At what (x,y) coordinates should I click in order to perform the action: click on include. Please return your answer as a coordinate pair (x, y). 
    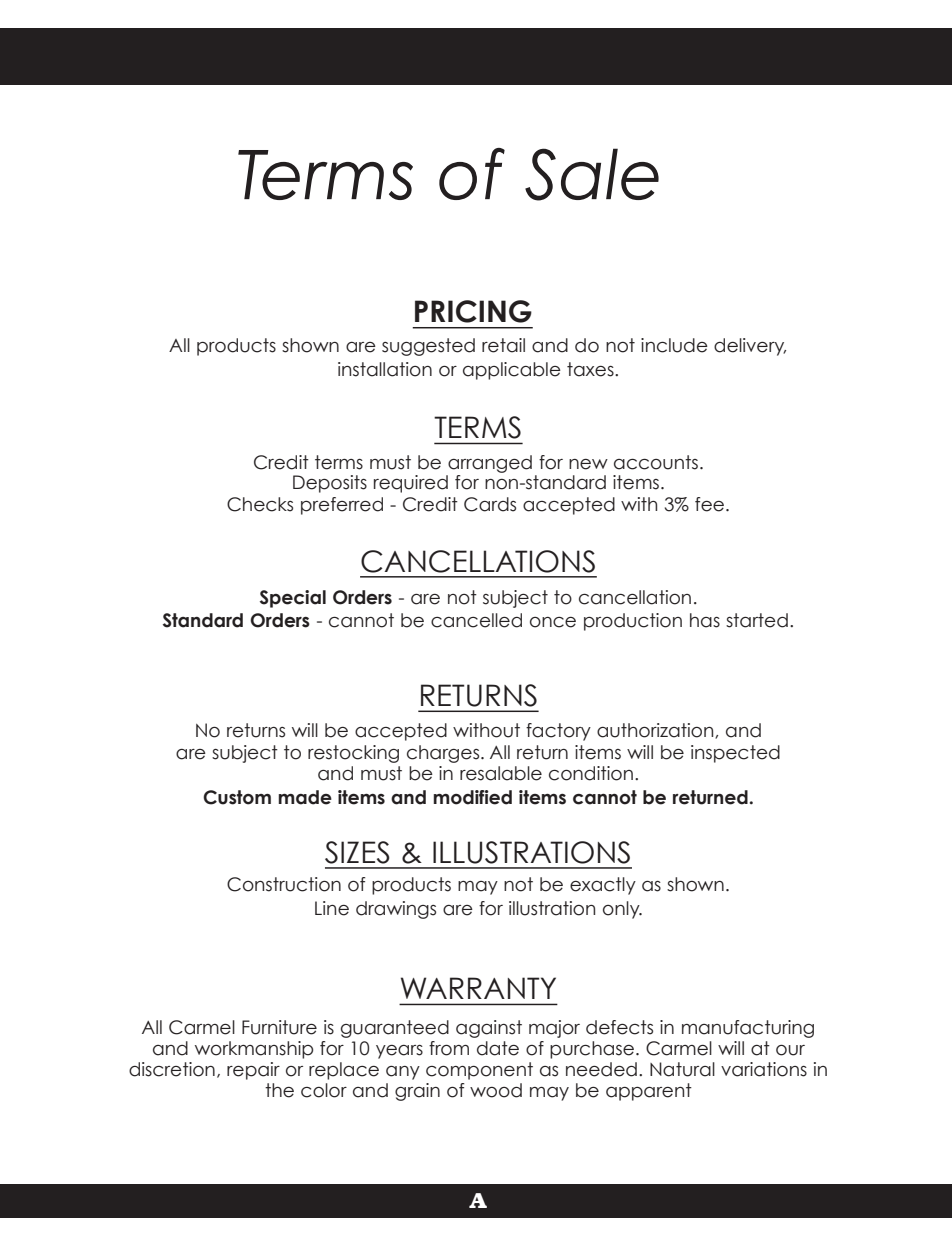
    Looking at the image, I should click on (674, 345).
